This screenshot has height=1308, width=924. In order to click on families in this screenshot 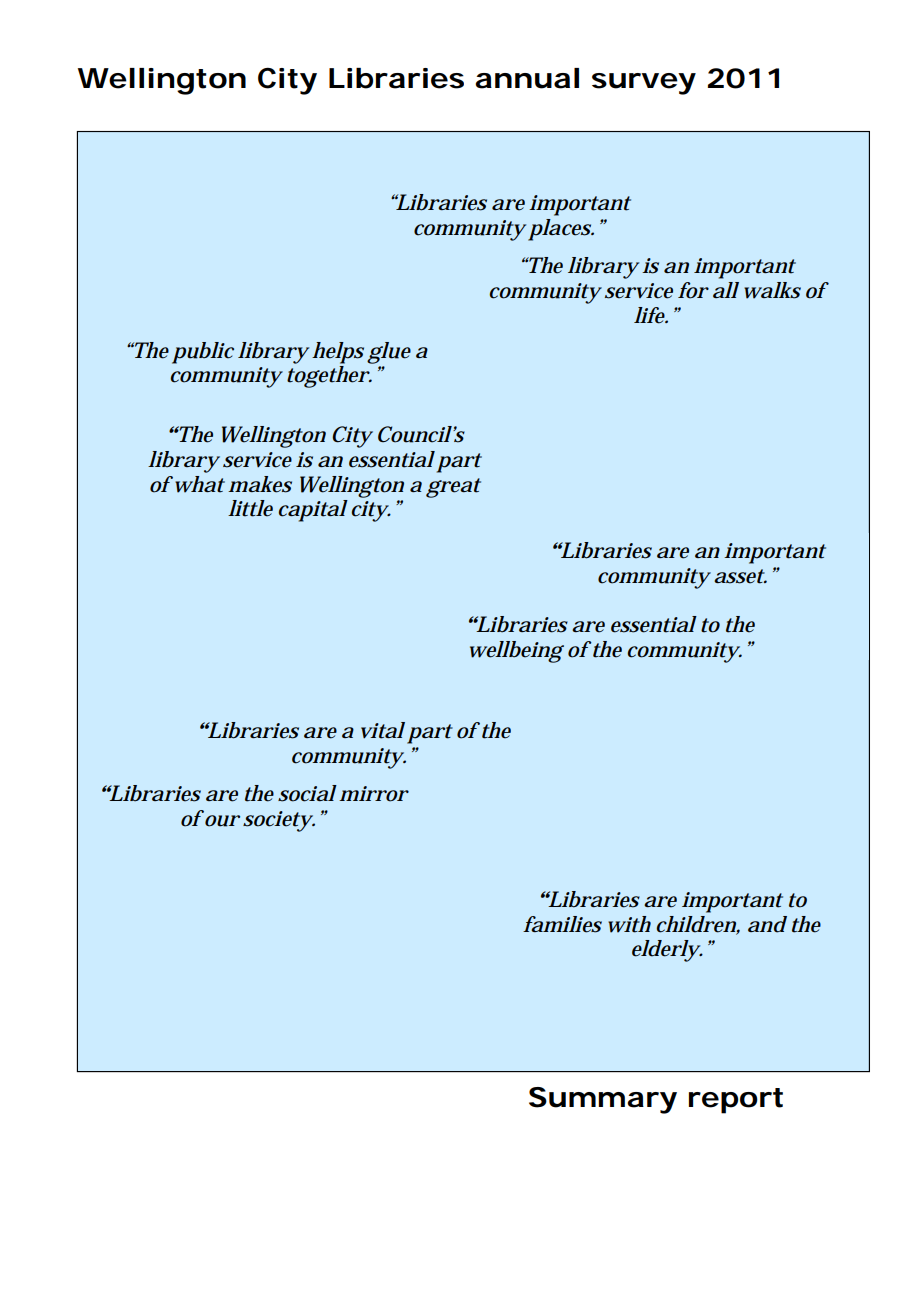, I will do `click(562, 924)`.
